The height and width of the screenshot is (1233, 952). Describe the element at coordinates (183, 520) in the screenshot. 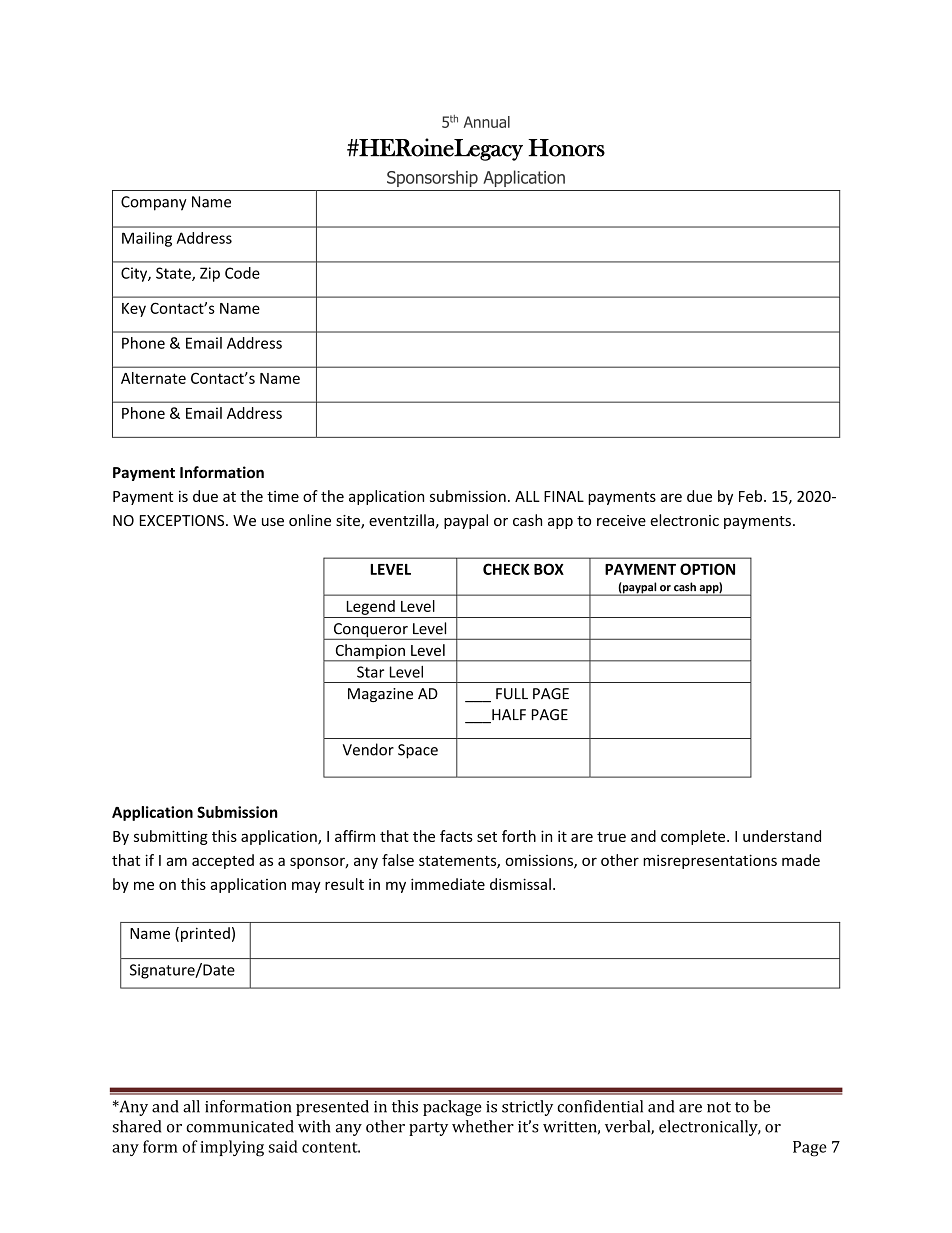

I see `EXCEPTIONS` at that location.
